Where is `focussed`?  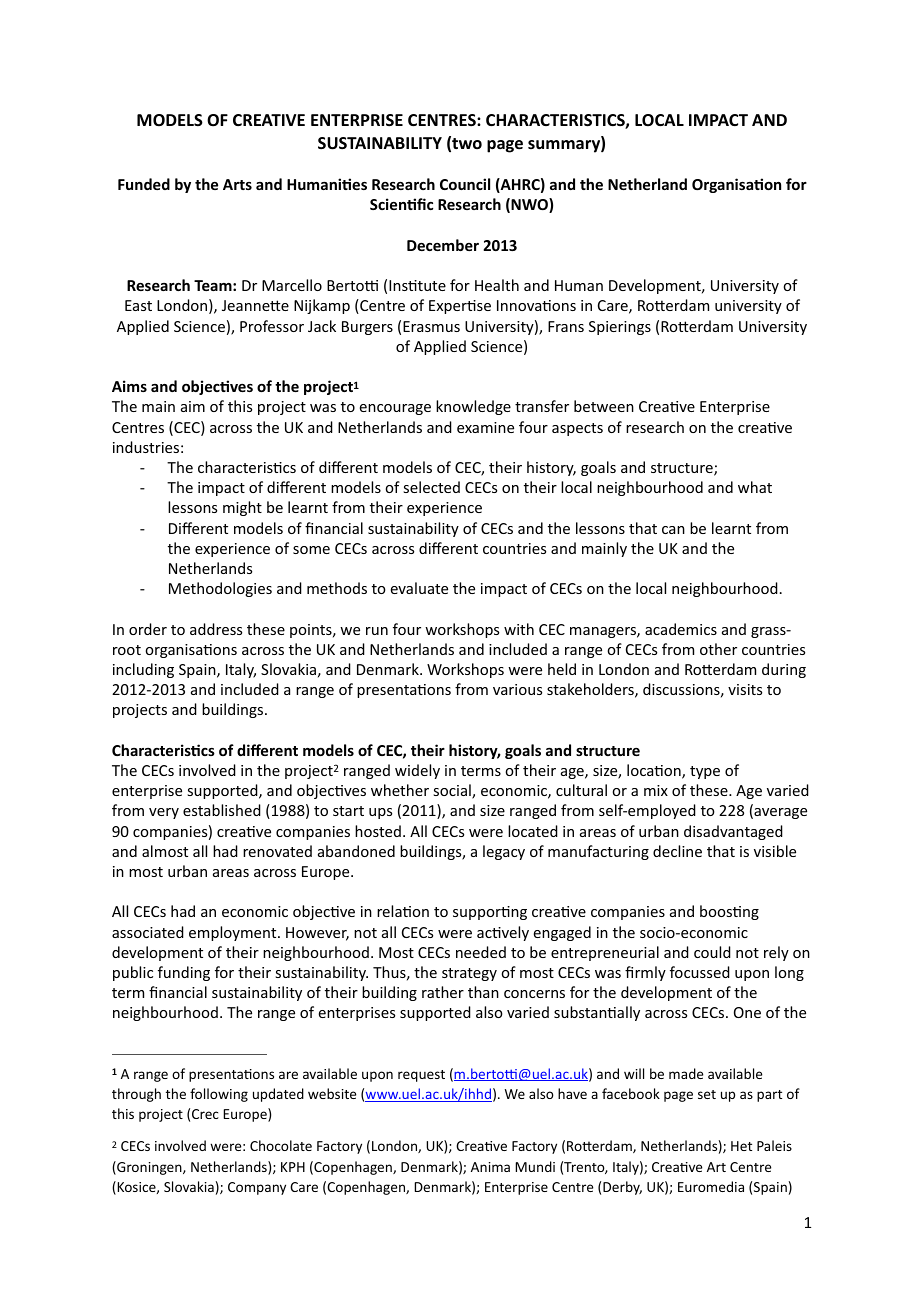
focussed is located at coordinates (700, 972).
